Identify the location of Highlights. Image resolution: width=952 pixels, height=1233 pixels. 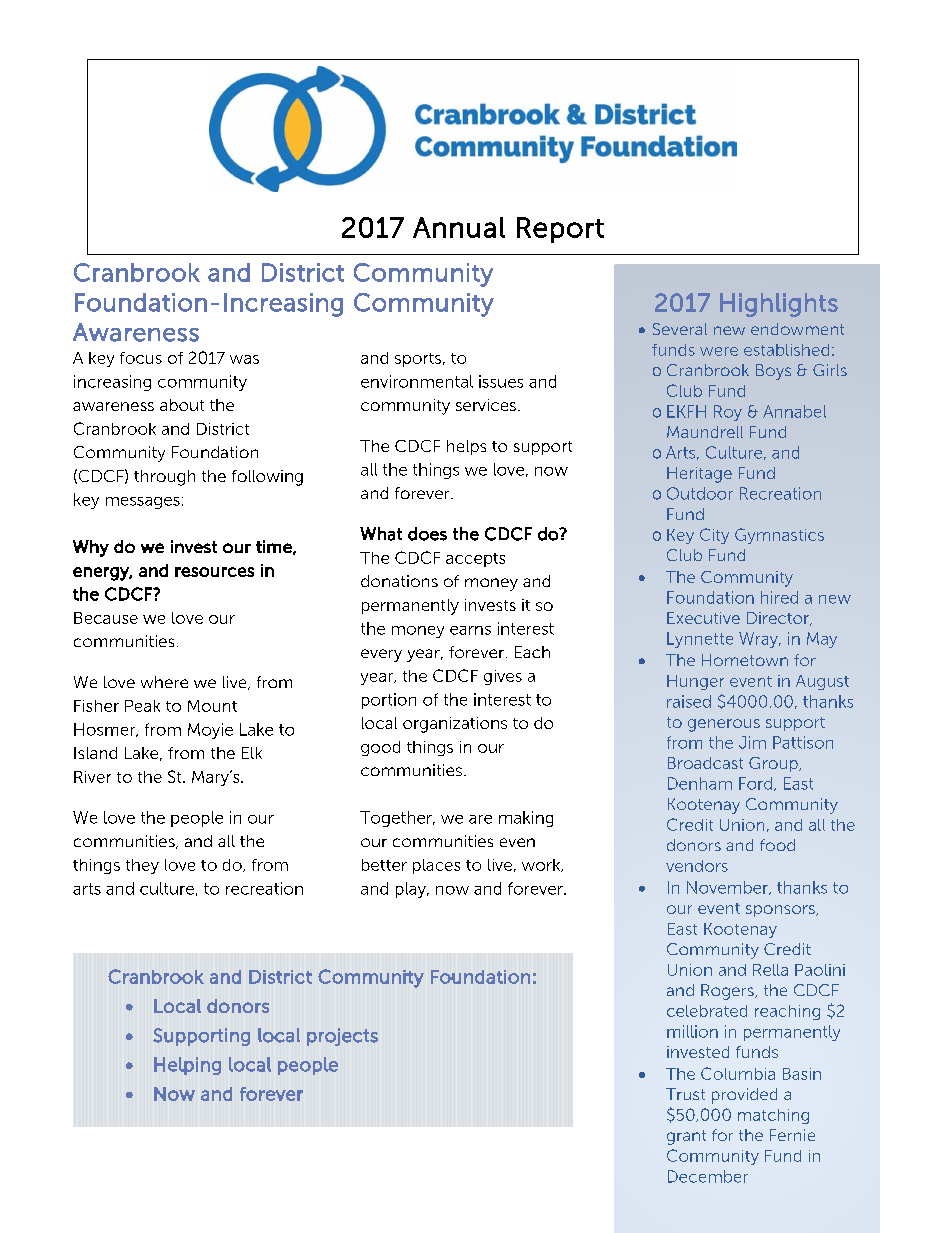
(779, 305).
